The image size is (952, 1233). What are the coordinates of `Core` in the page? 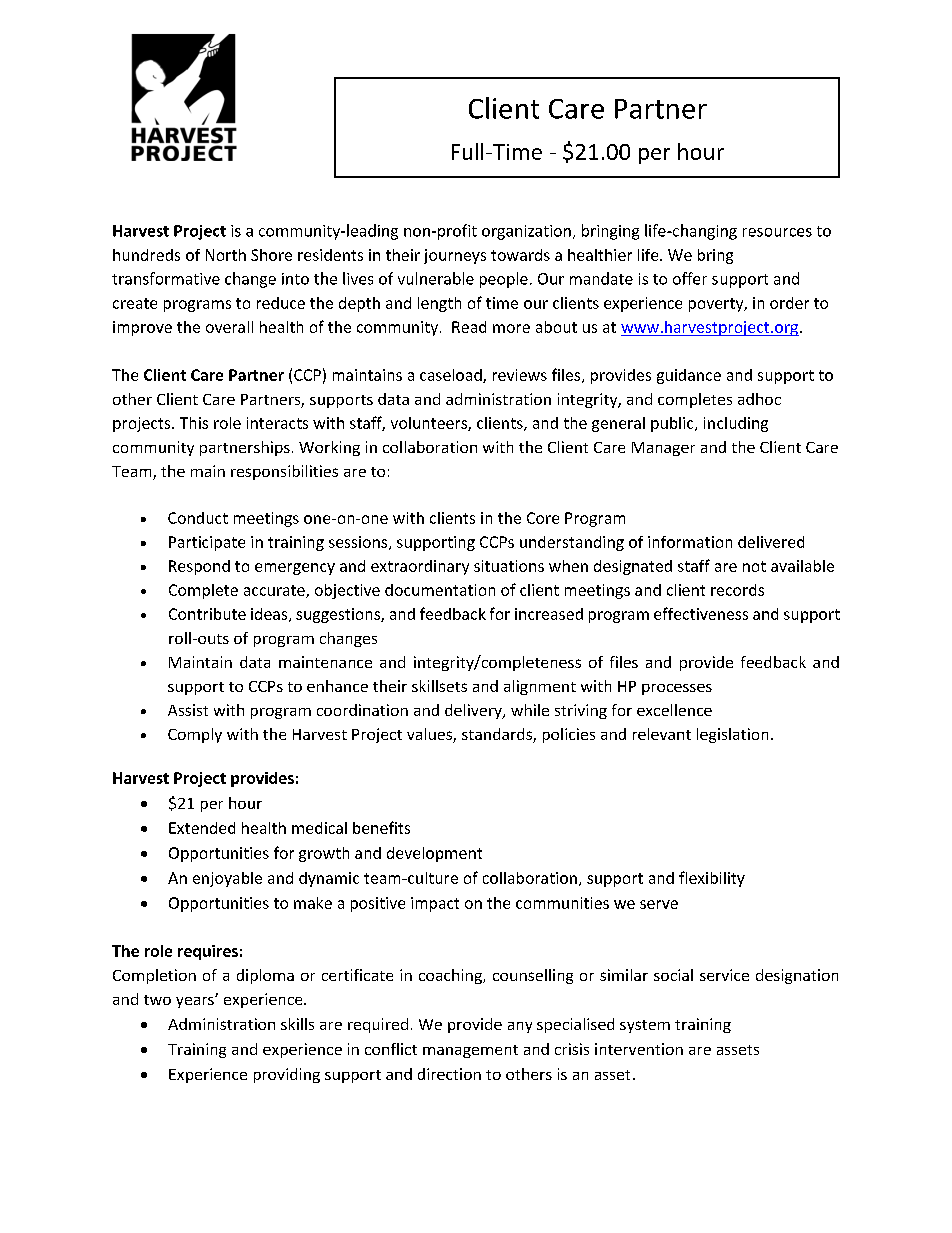 It's located at (543, 518).
